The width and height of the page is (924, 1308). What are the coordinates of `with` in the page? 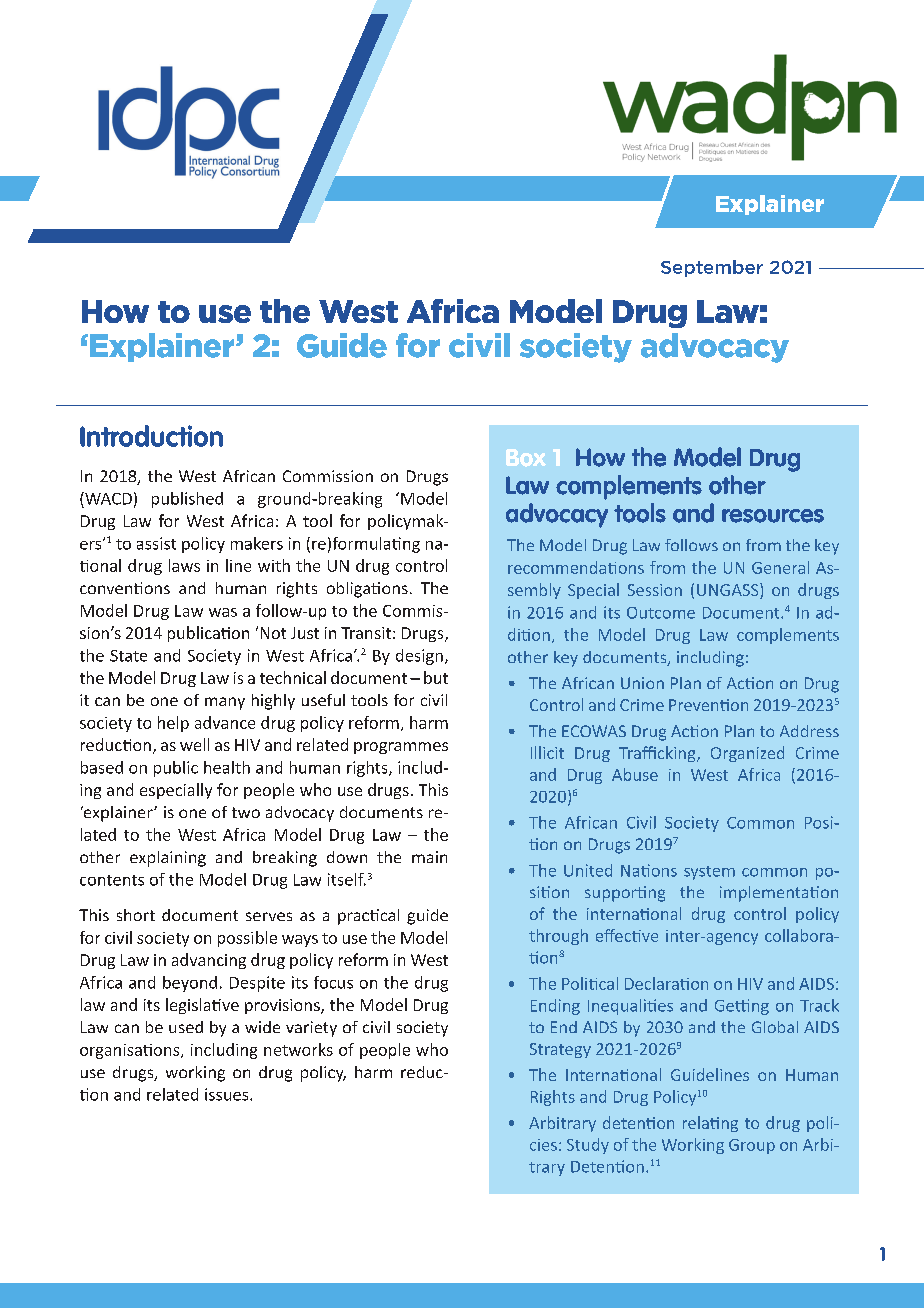 It's located at (274, 565).
